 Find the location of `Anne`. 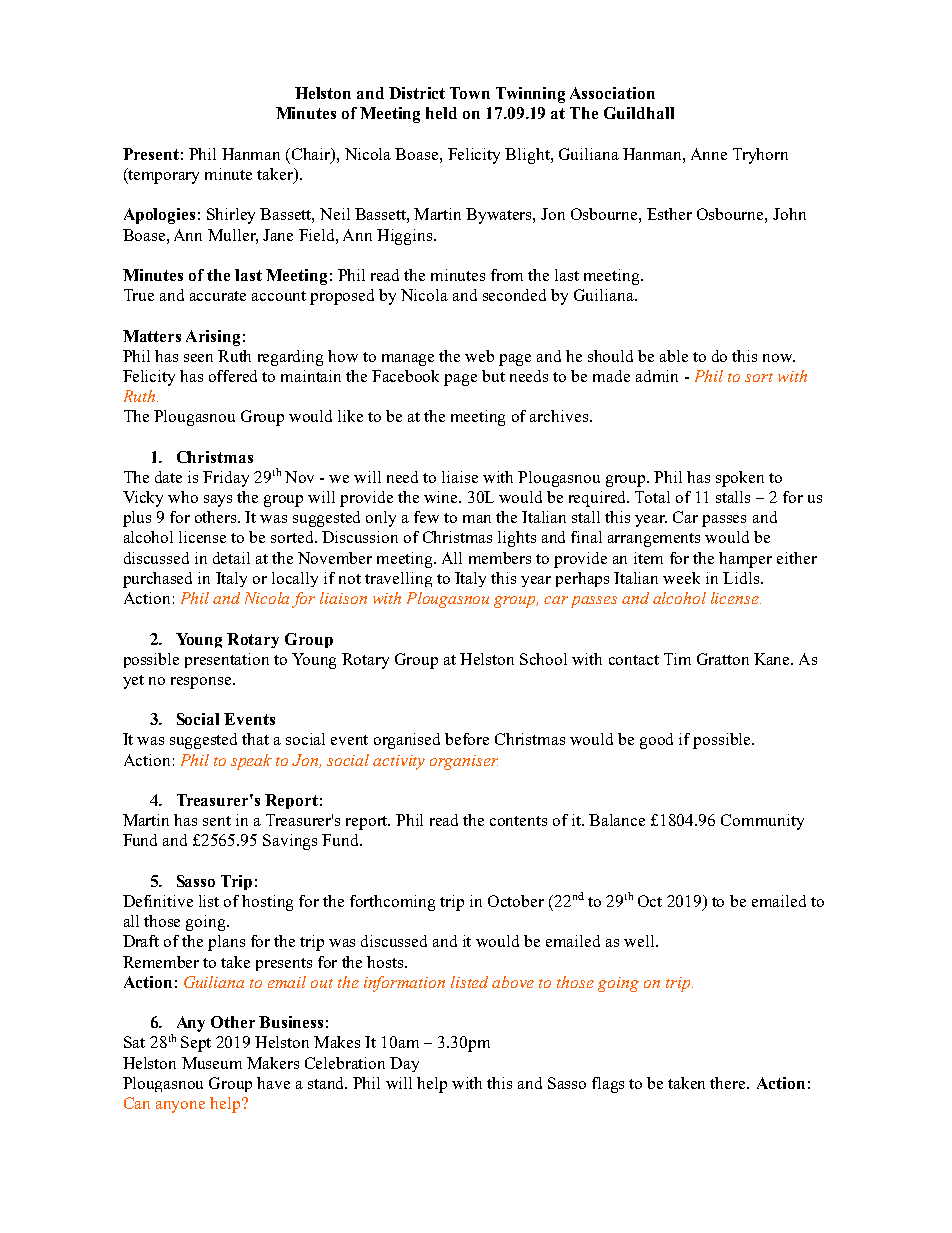

Anne is located at coordinates (709, 154).
